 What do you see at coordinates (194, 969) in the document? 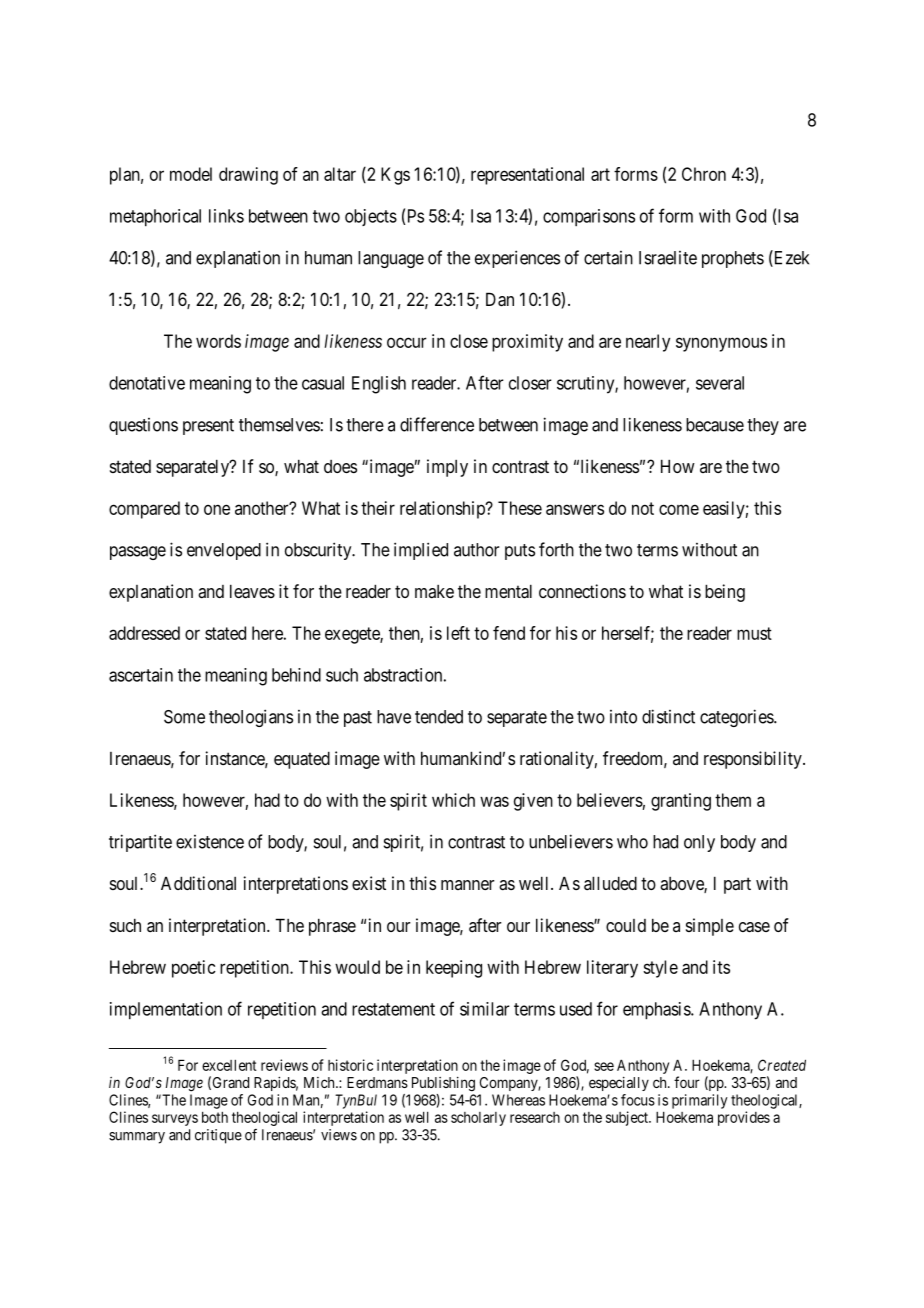
I see `poetic` at bounding box center [194, 969].
